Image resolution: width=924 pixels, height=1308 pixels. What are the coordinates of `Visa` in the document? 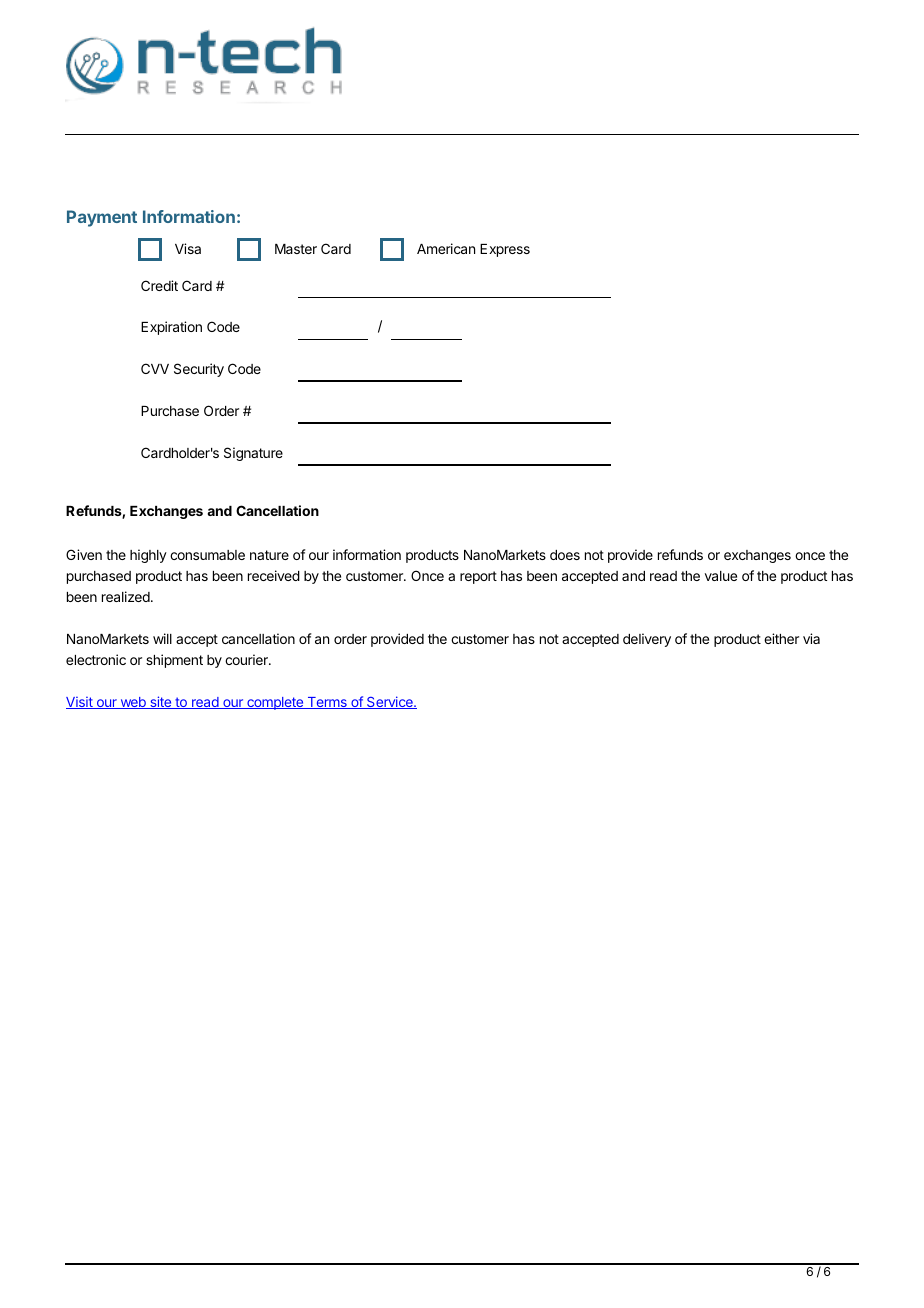 It's located at (188, 248).
